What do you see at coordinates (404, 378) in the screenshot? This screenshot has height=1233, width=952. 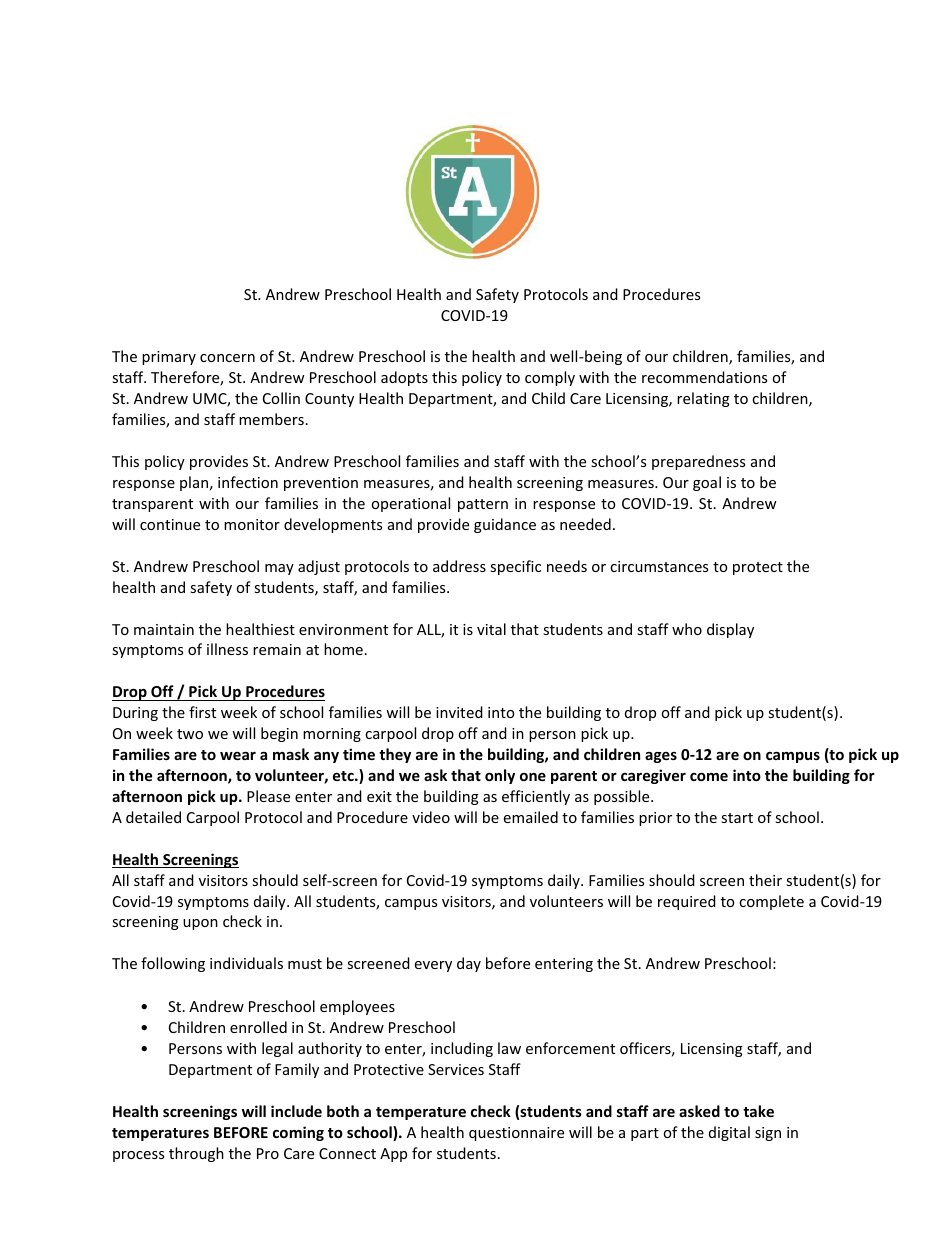 I see `adopts` at bounding box center [404, 378].
